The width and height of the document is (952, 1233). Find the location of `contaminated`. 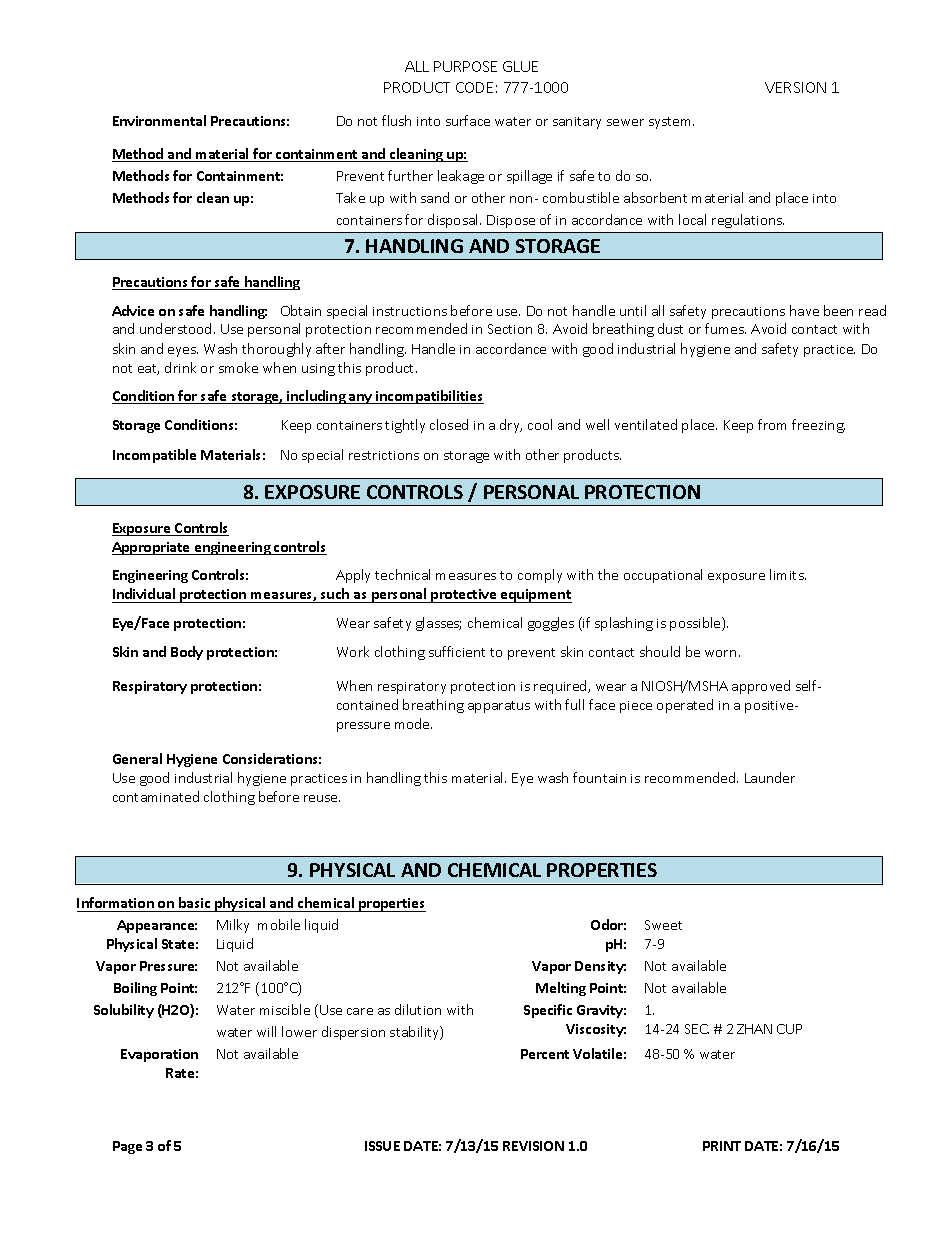

contaminated is located at coordinates (156, 796).
